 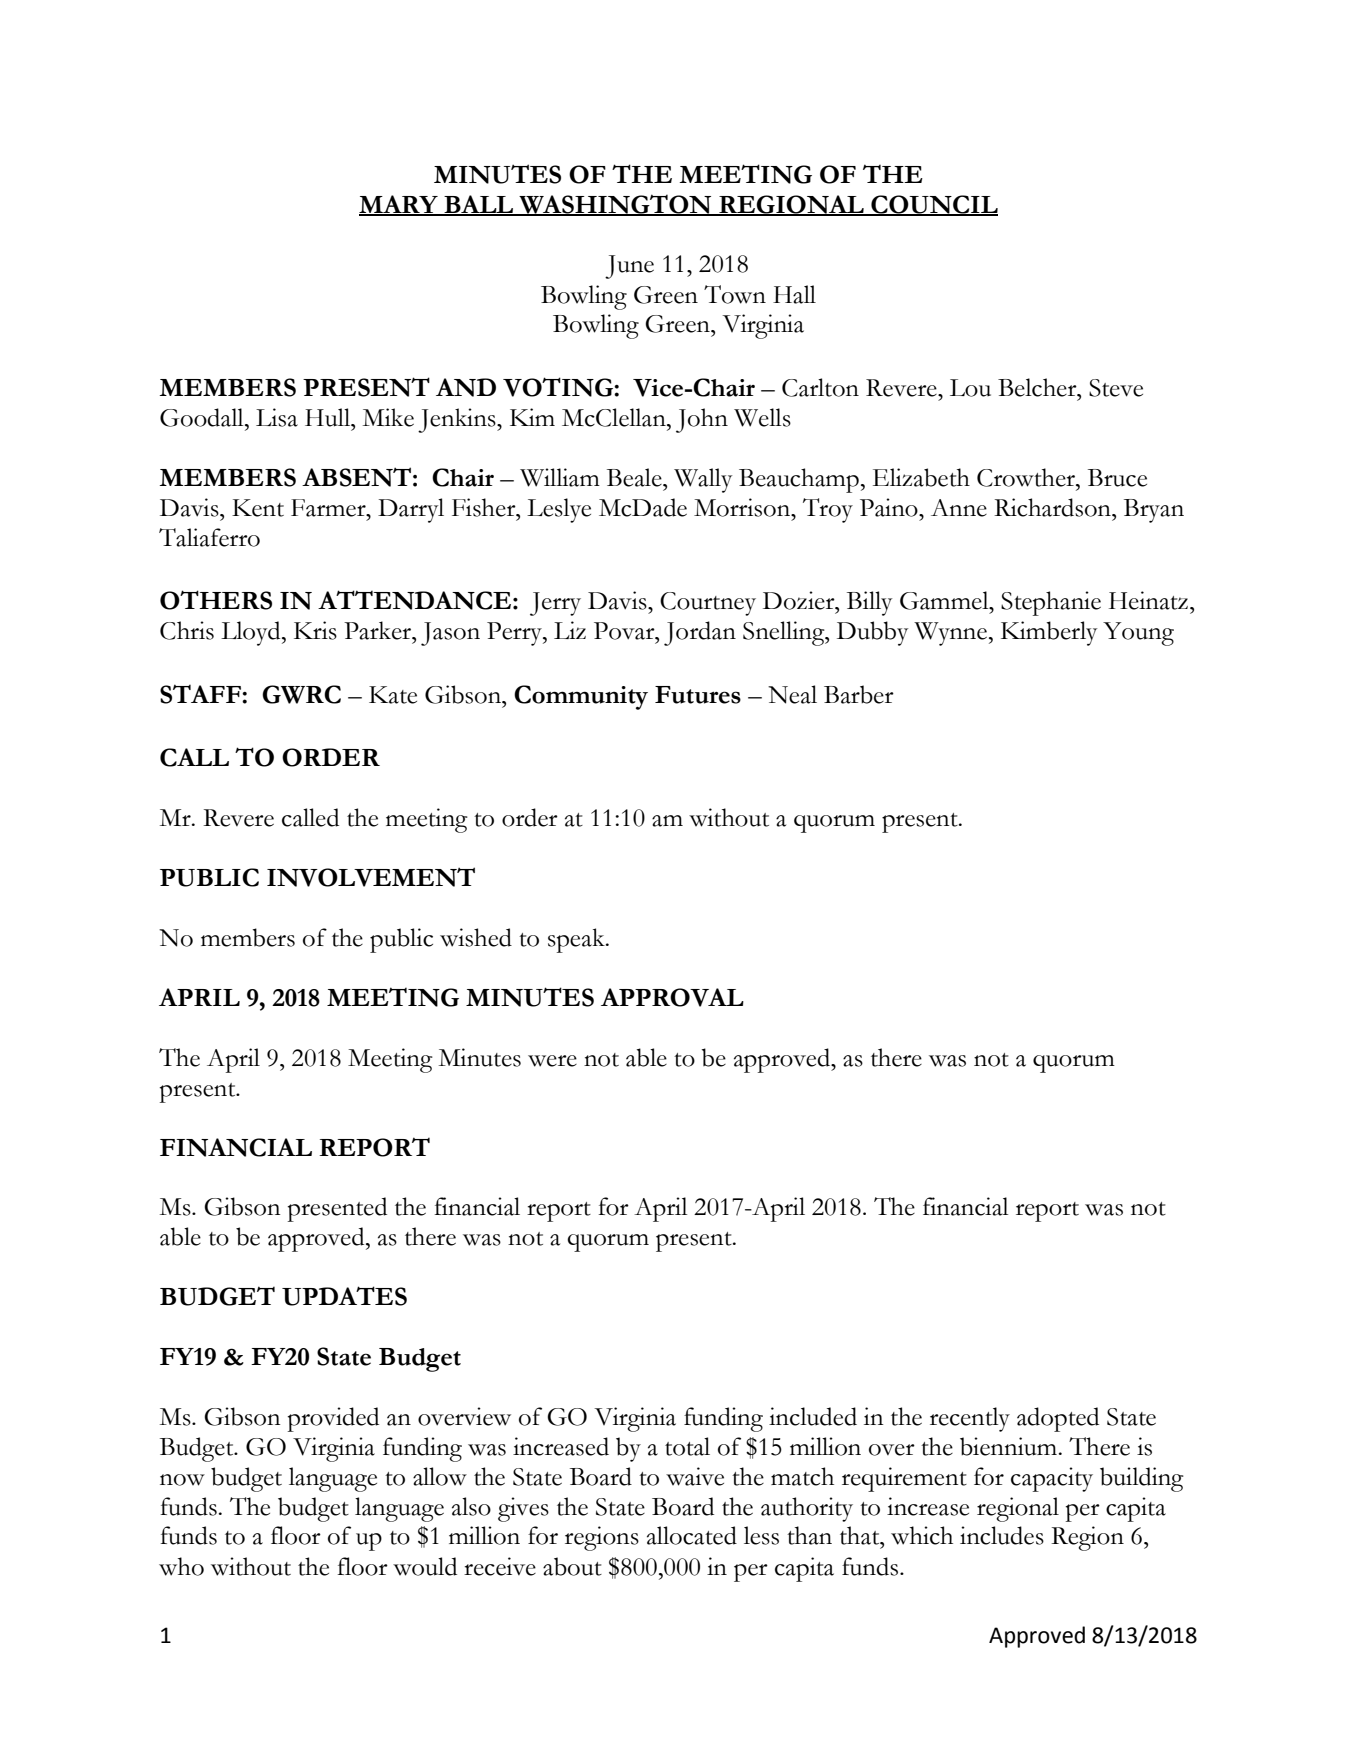 What do you see at coordinates (1002, 1535) in the document?
I see `includes` at bounding box center [1002, 1535].
